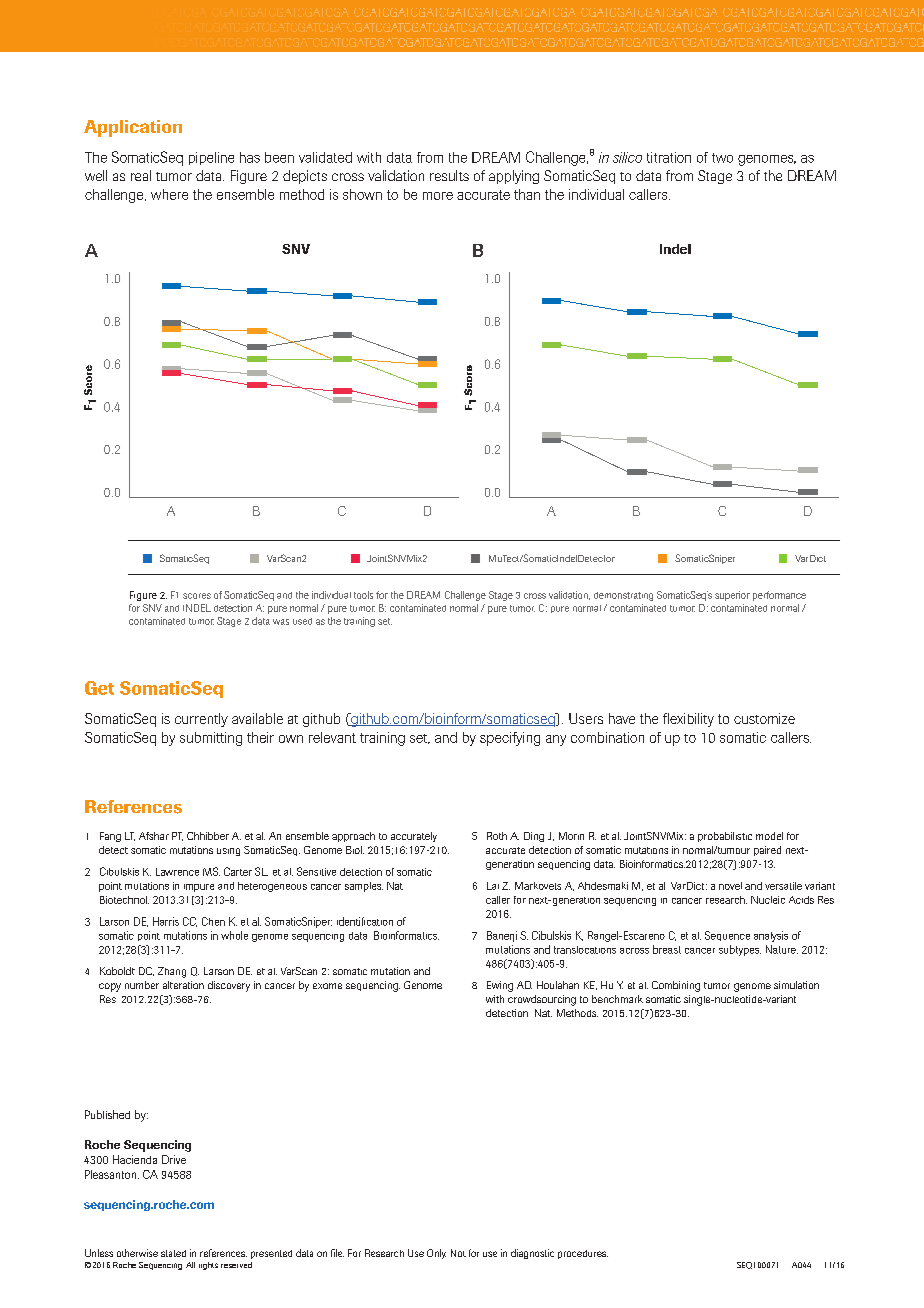 The image size is (924, 1308). What do you see at coordinates (732, 596) in the screenshot?
I see `superior` at bounding box center [732, 596].
